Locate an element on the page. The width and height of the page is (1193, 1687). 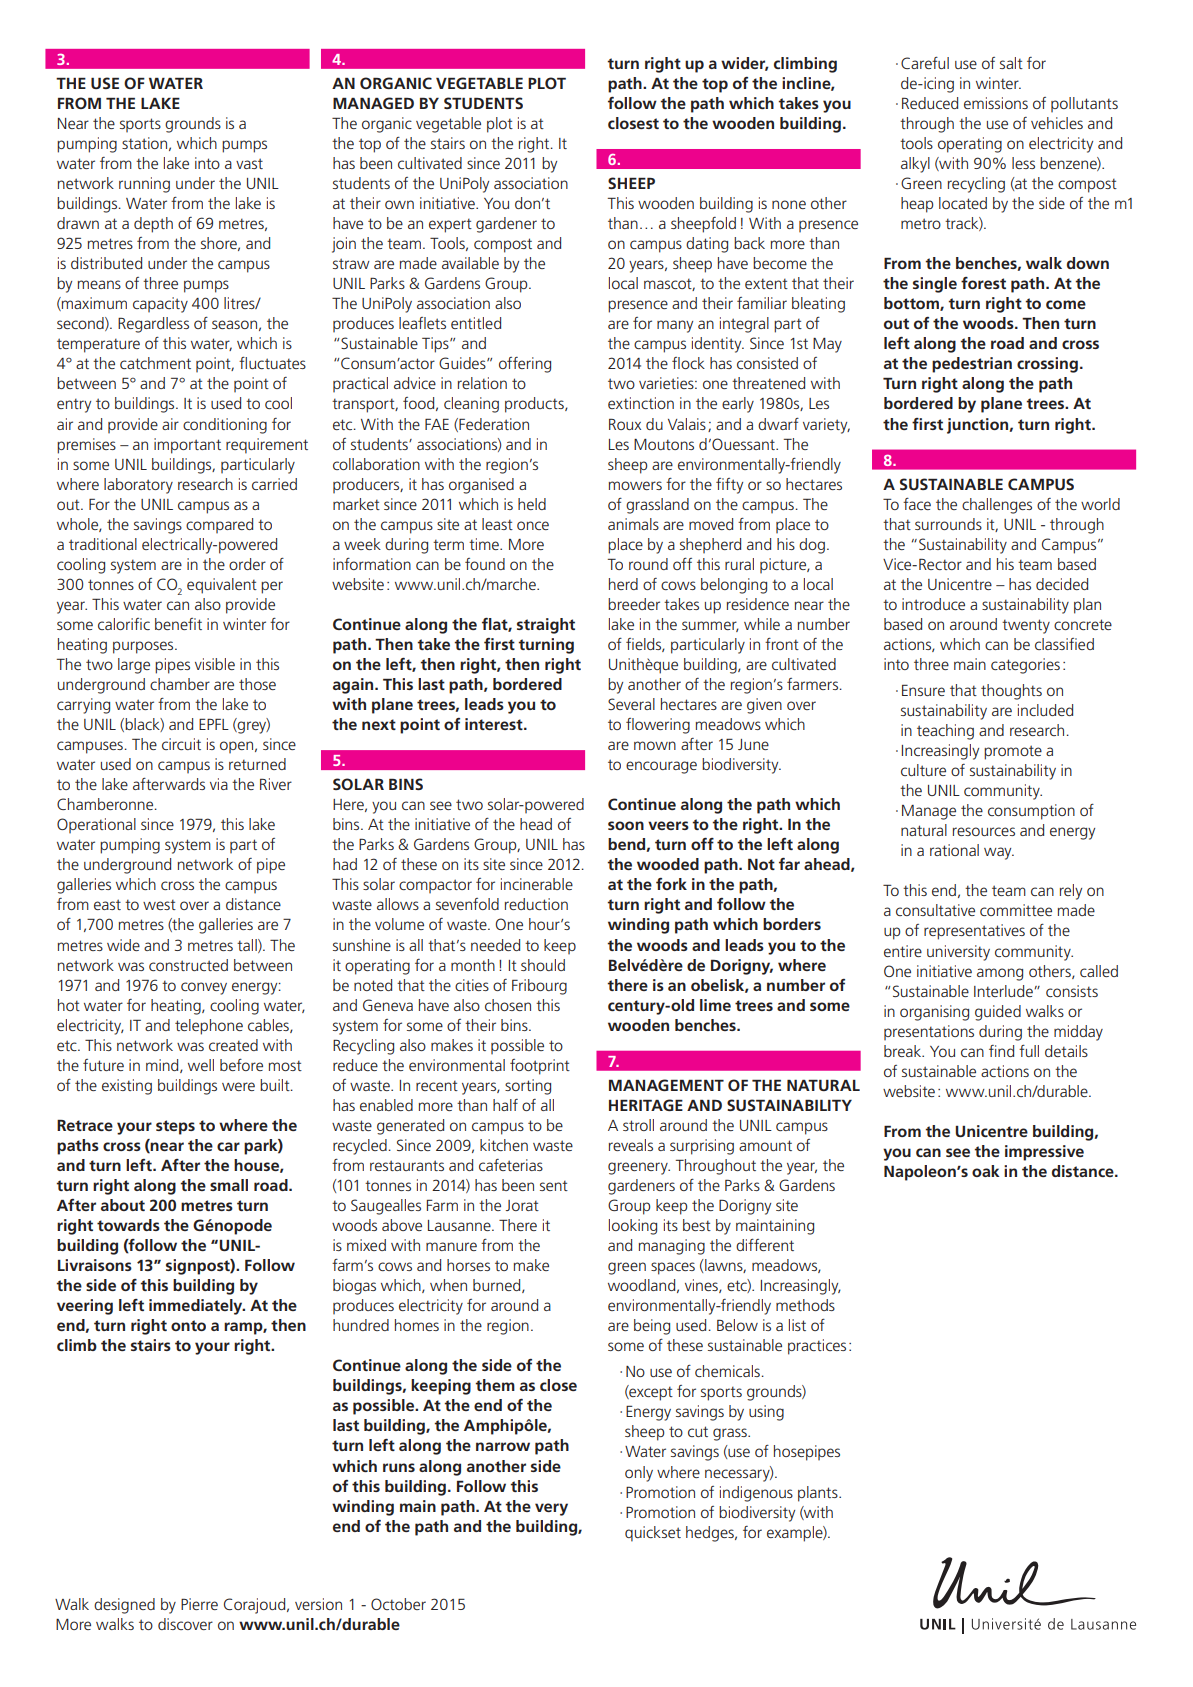
soon is located at coordinates (626, 825).
